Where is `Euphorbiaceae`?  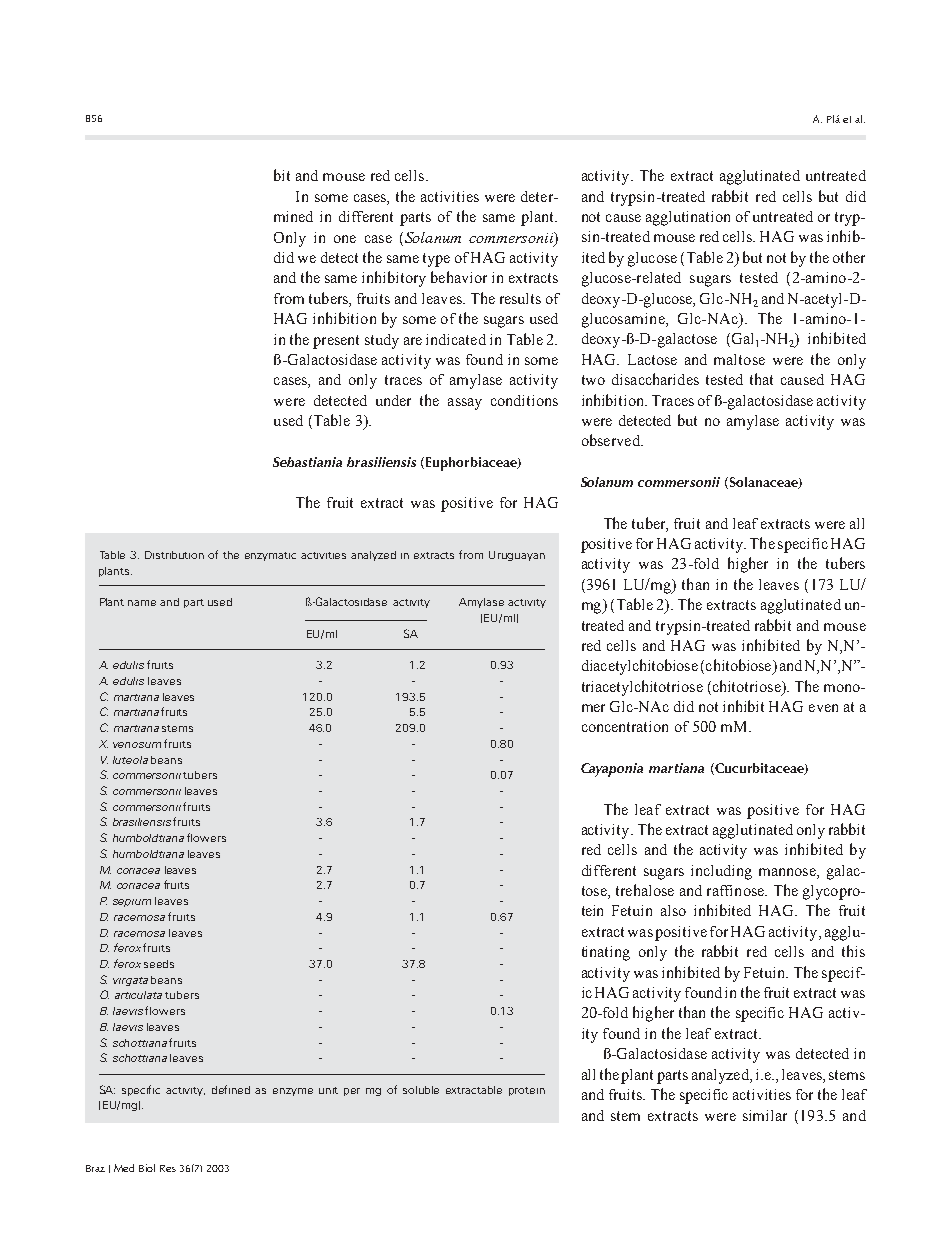 Euphorbiaceae is located at coordinates (472, 464).
